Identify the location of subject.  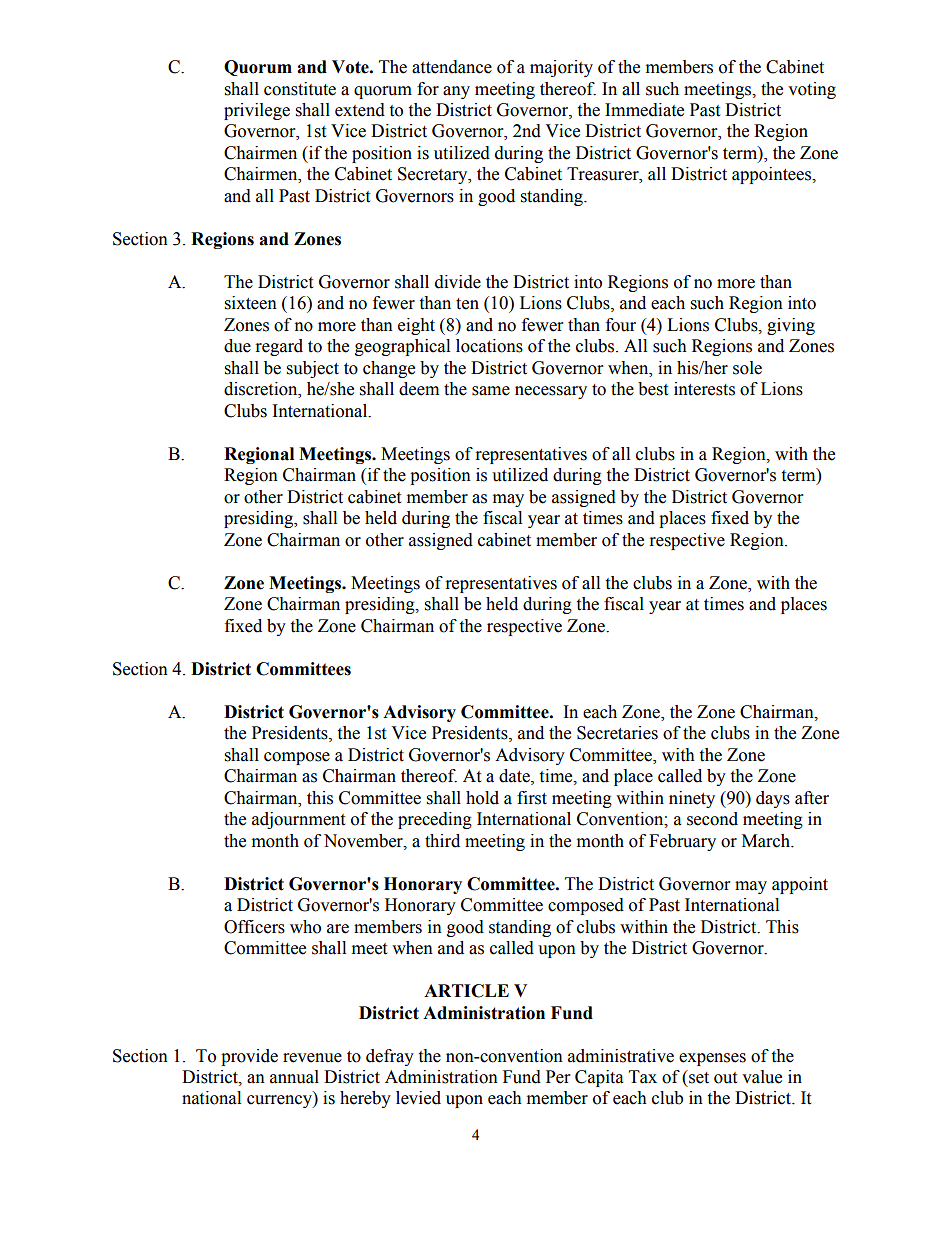
(313, 369).
